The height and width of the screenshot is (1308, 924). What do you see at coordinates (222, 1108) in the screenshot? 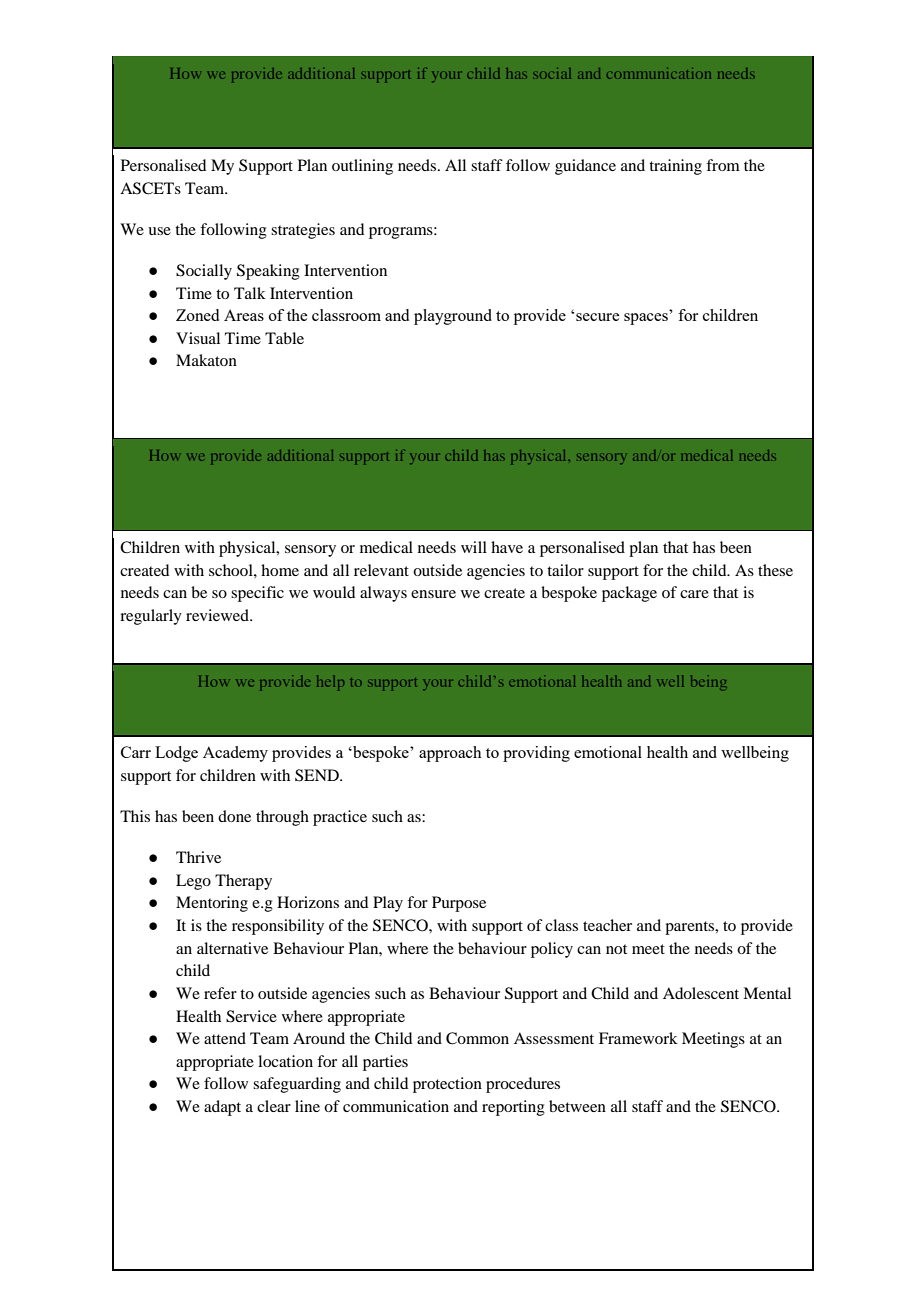
I see `adapt` at bounding box center [222, 1108].
